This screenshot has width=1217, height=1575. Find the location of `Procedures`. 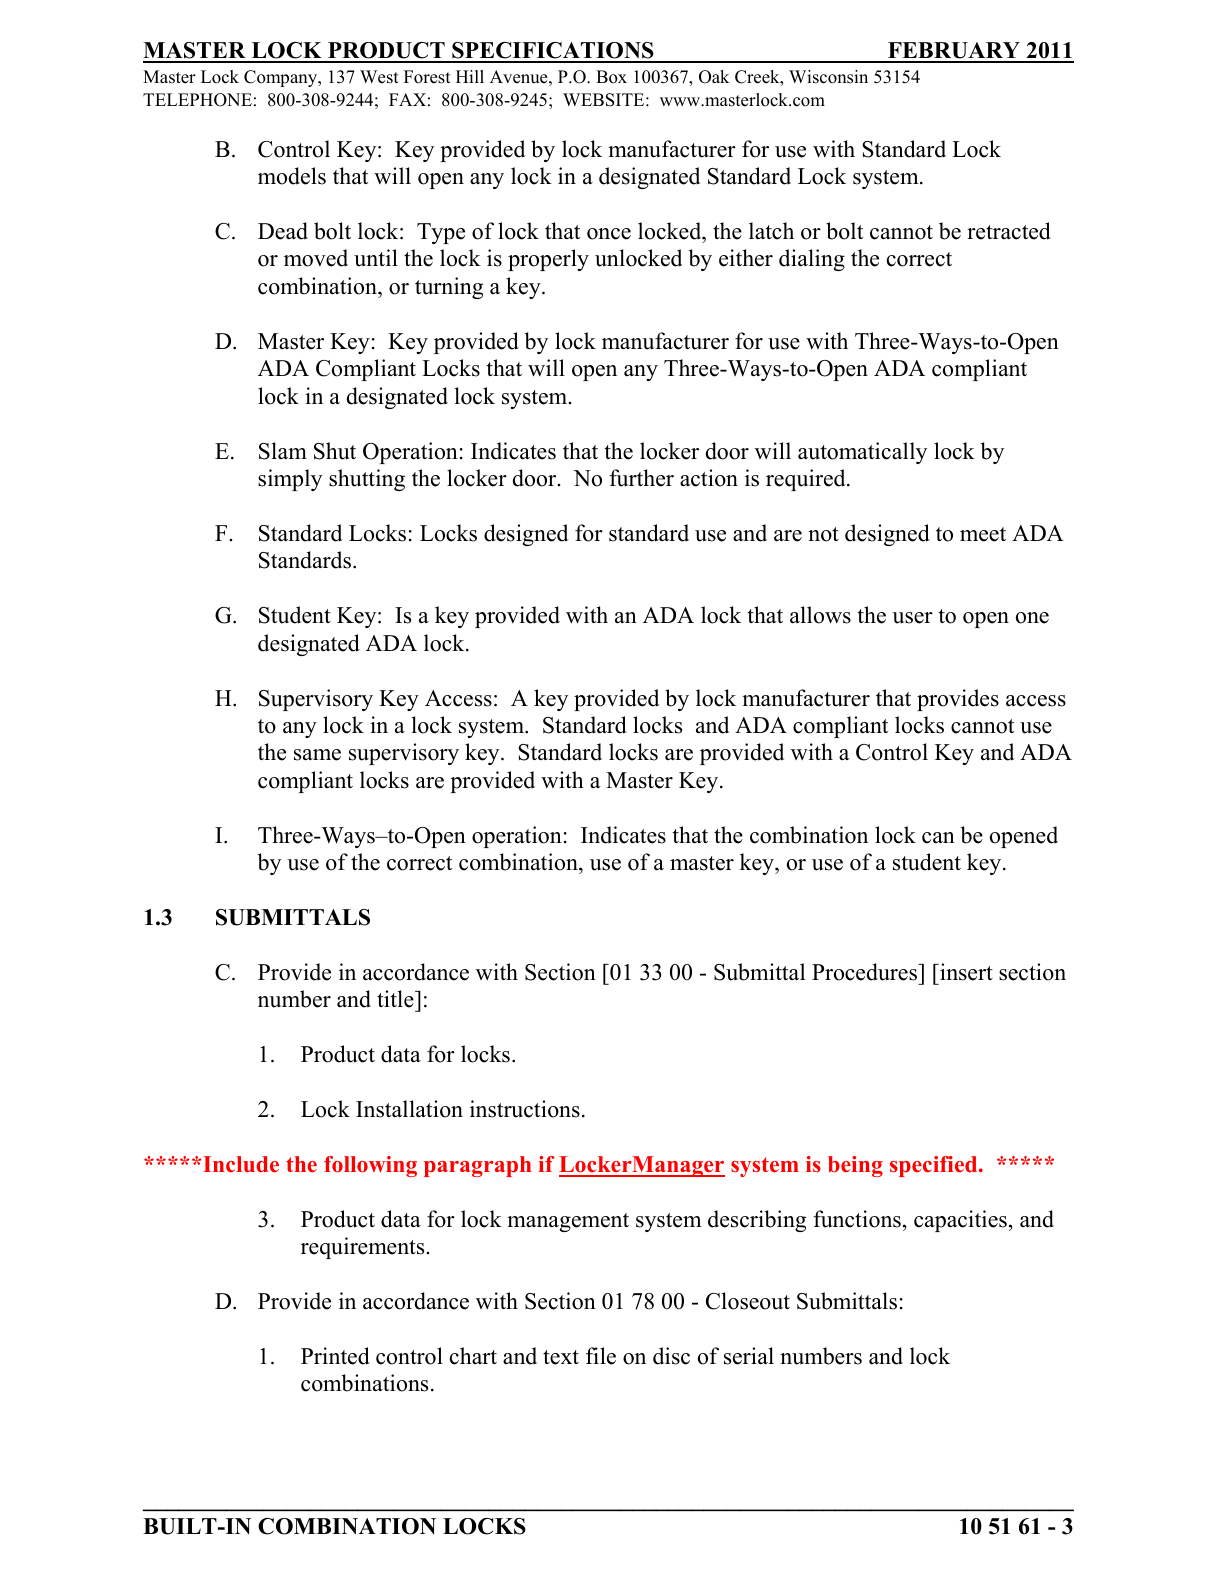

Procedures is located at coordinates (865, 972).
